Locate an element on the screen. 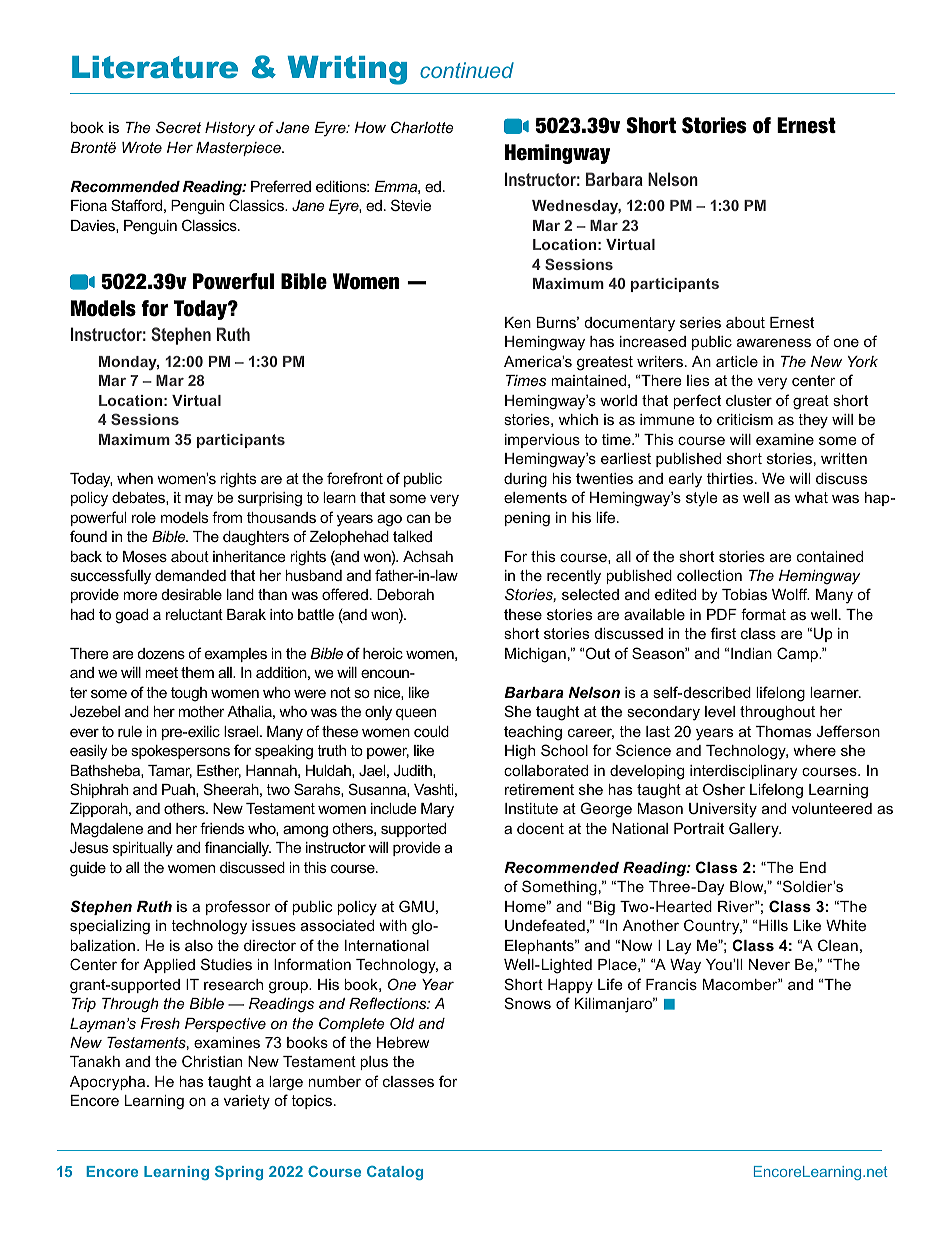  can is located at coordinates (418, 518).
